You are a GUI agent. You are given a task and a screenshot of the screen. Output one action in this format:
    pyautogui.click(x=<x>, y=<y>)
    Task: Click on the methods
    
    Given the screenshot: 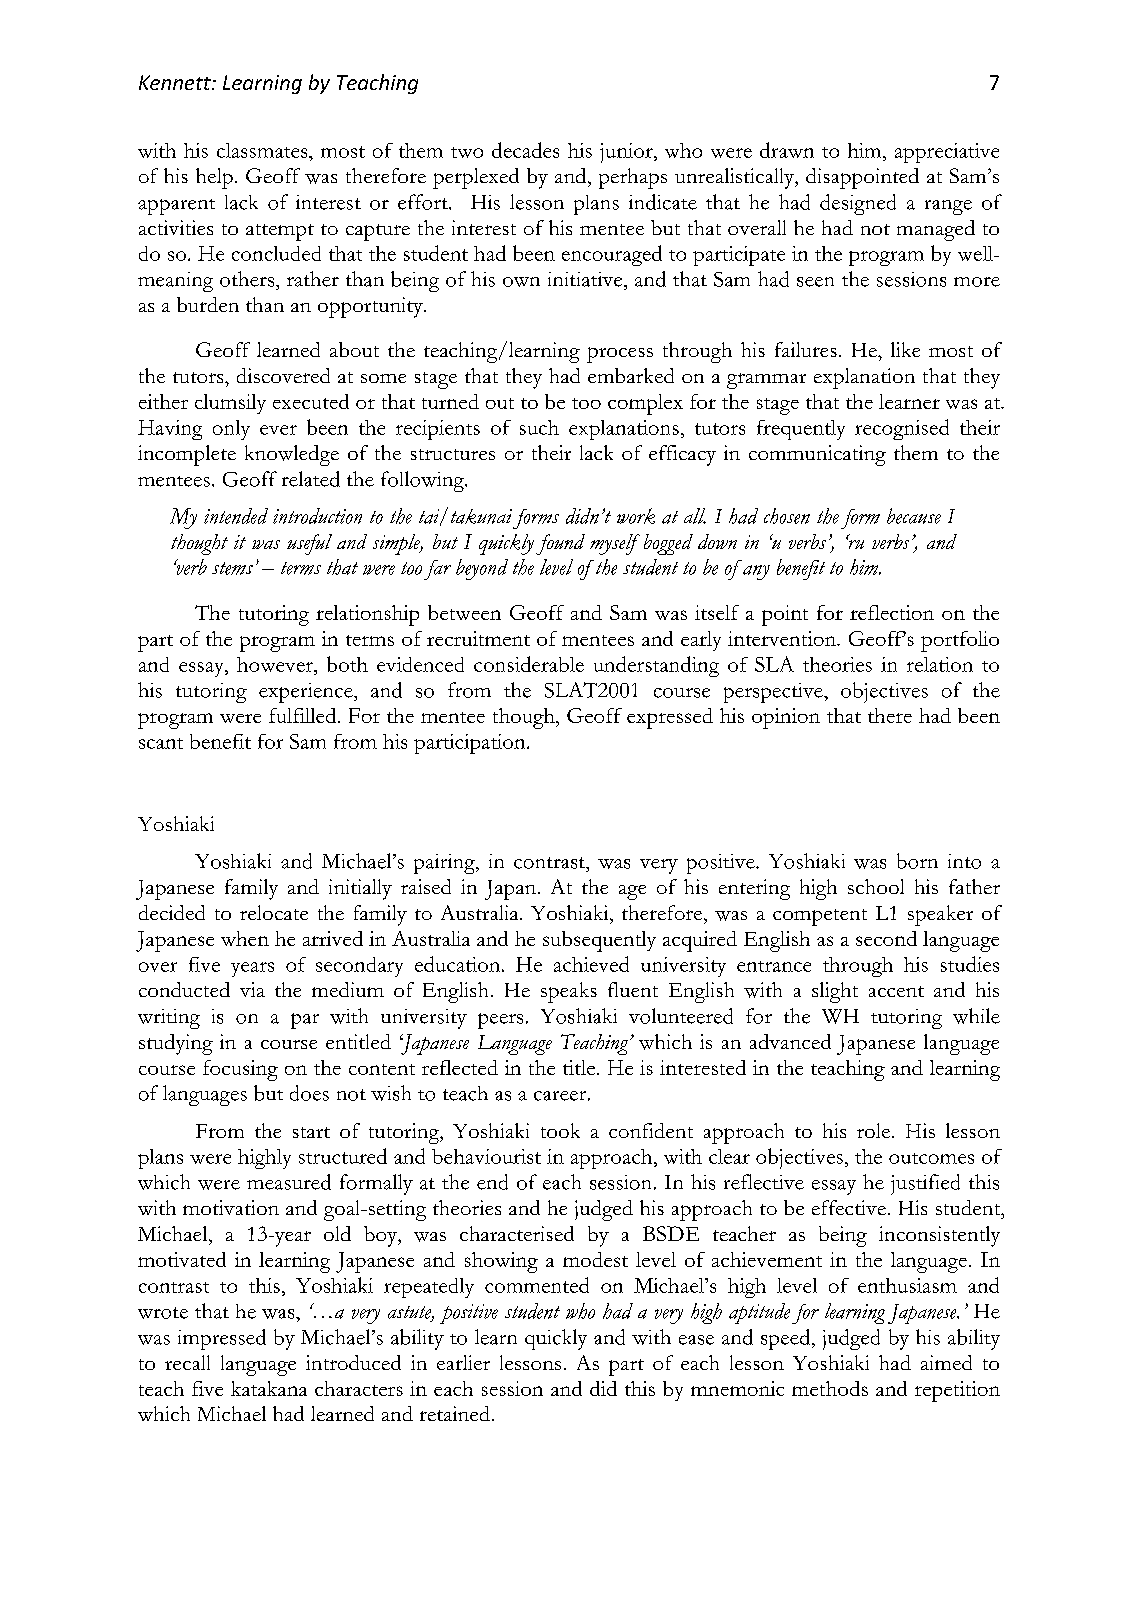 What is the action you would take?
    pyautogui.click(x=830, y=1388)
